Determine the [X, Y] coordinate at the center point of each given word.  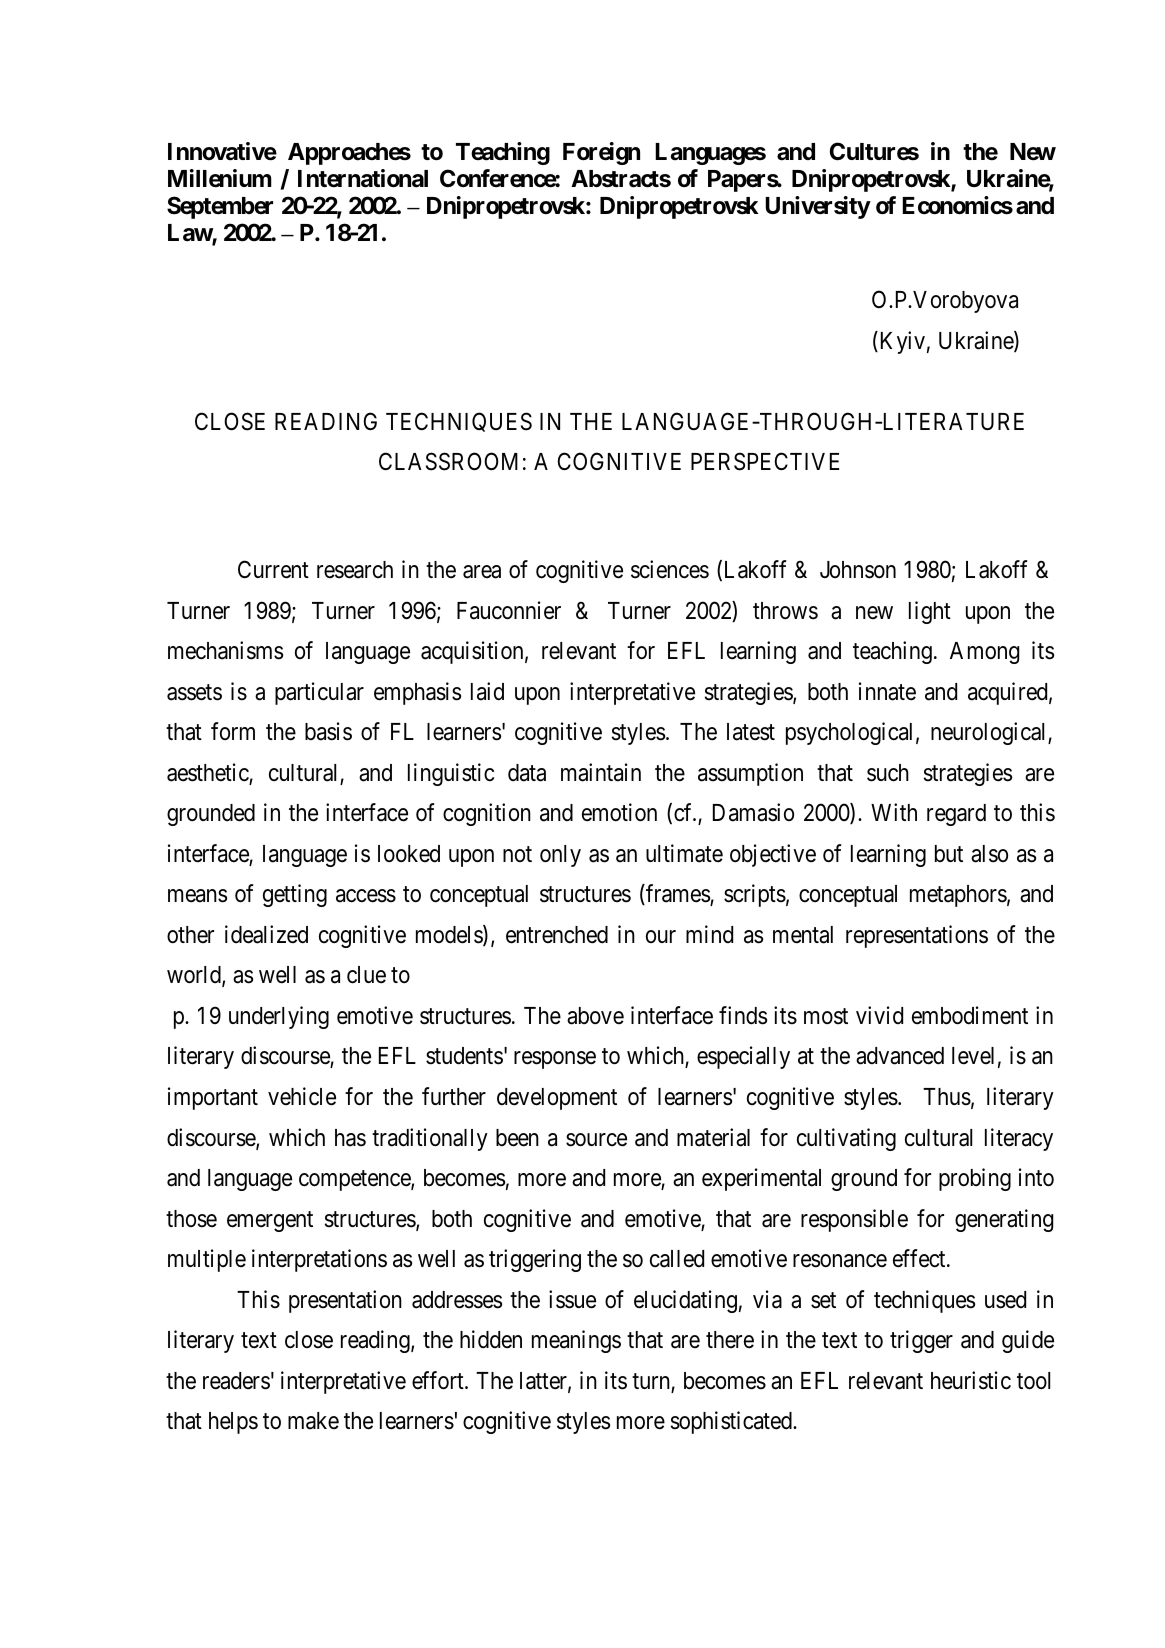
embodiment [970, 1015]
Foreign [601, 153]
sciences [670, 569]
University [818, 207]
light [930, 612]
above [595, 1016]
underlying [279, 1017]
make [313, 1421]
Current [273, 569]
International [363, 178]
